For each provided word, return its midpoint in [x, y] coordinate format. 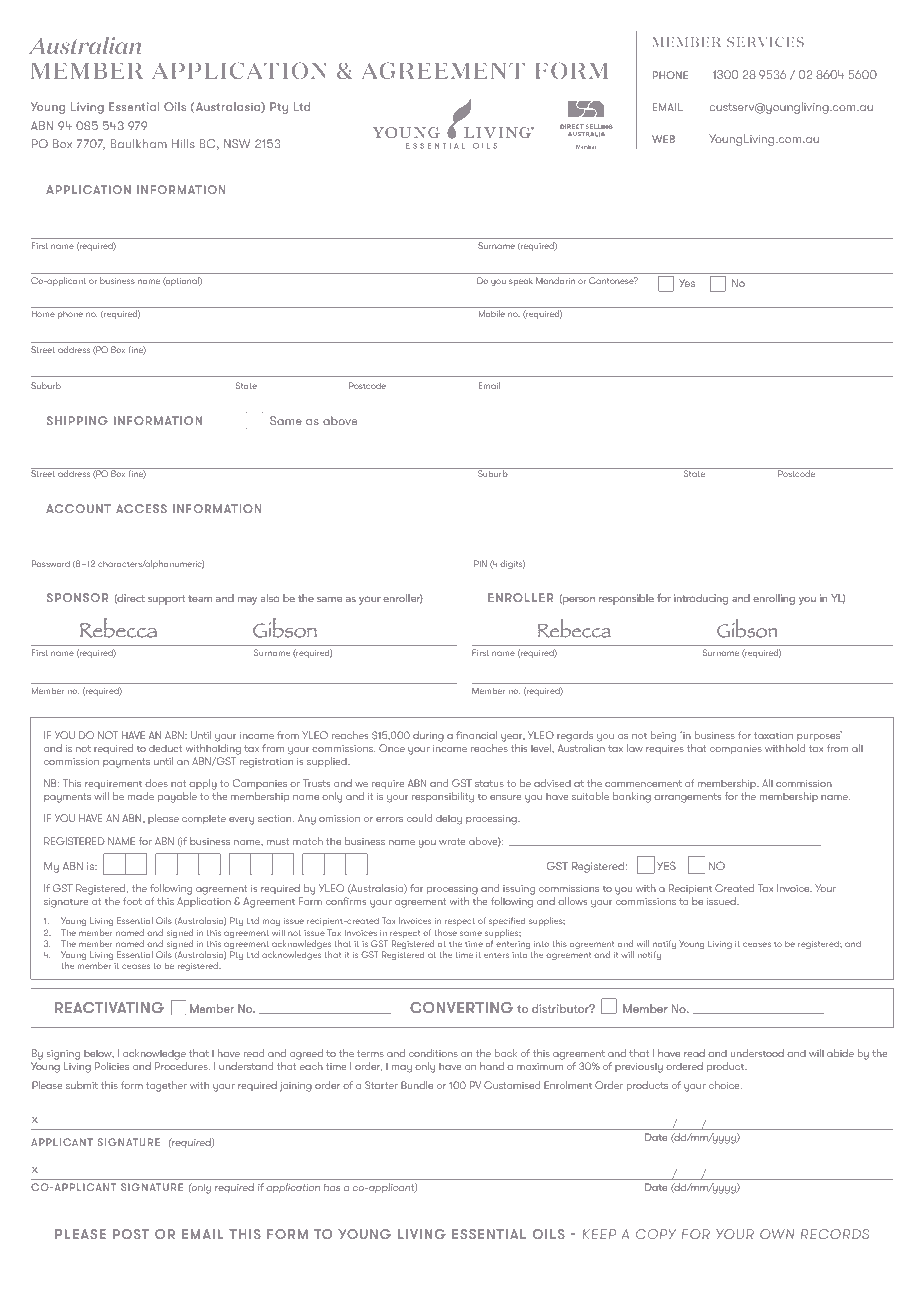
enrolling [774, 599]
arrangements [688, 798]
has [332, 1187]
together [166, 1086]
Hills [183, 143]
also [270, 598]
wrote [452, 841]
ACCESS [141, 508]
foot [132, 901]
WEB [663, 139]
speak [521, 281]
